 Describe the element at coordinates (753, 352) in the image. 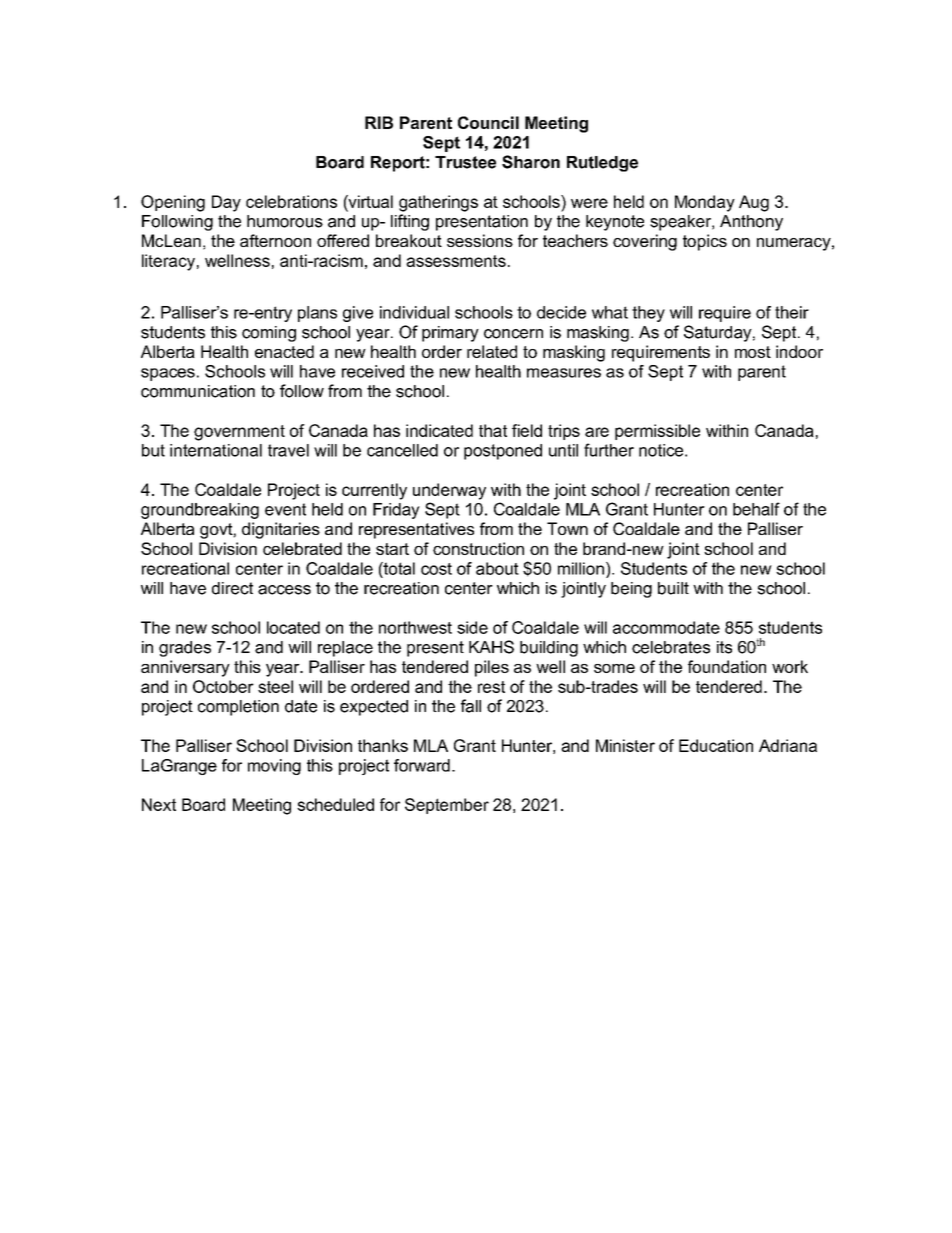

I see `most` at that location.
